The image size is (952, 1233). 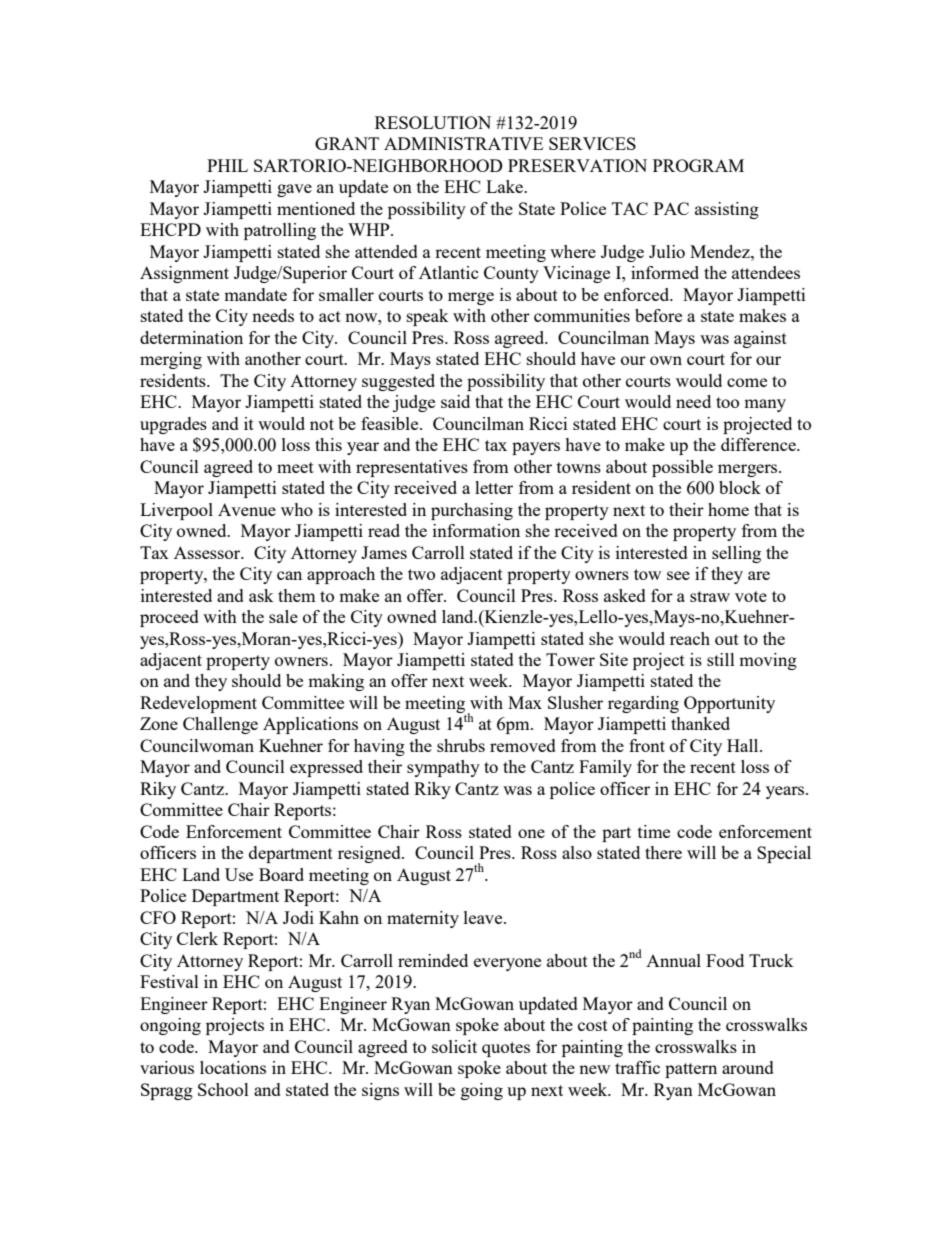 What do you see at coordinates (227, 165) in the document?
I see `PHIL` at bounding box center [227, 165].
